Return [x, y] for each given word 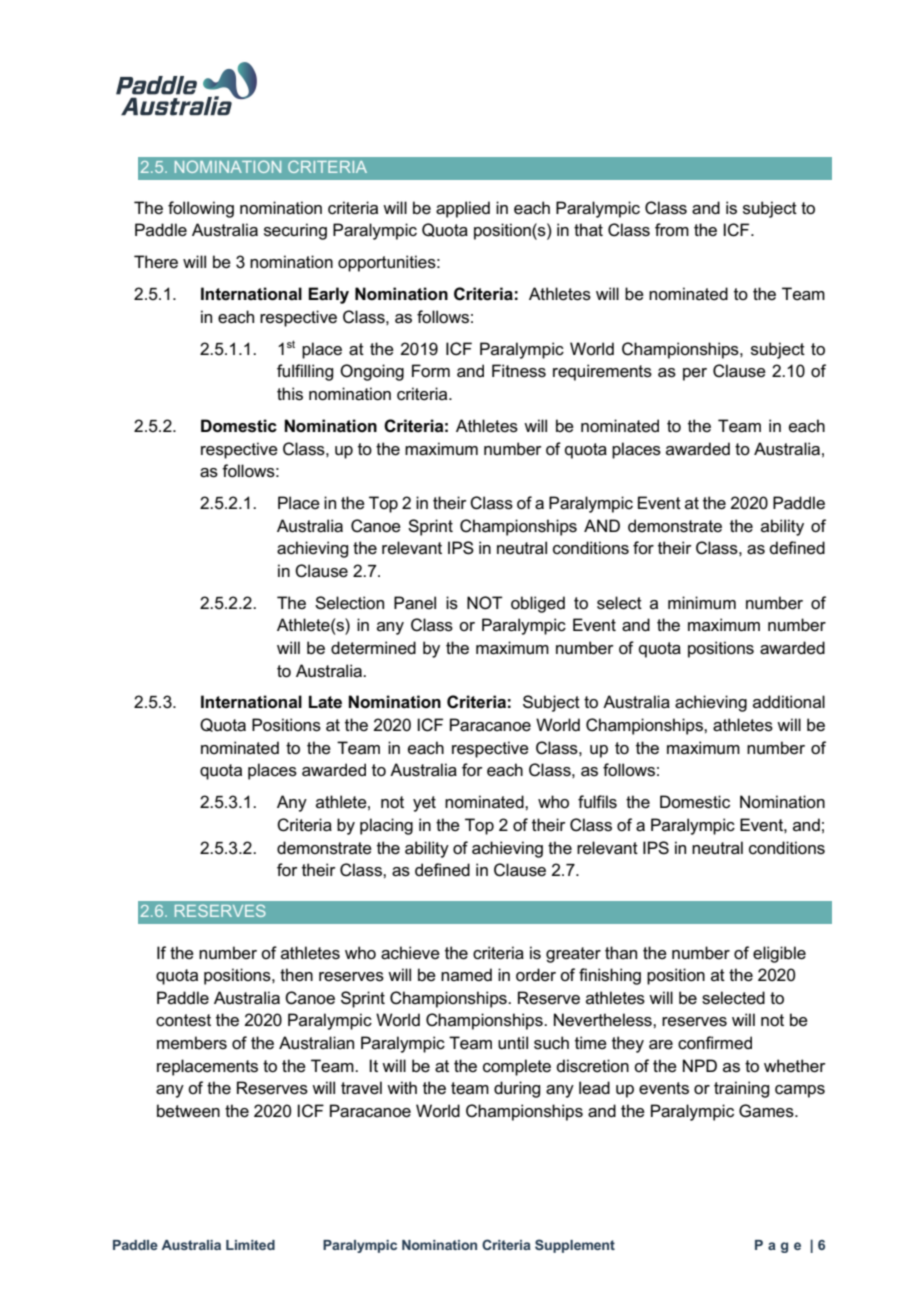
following [201, 209]
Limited [250, 1245]
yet [424, 804]
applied [463, 209]
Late [325, 702]
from [672, 229]
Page [778, 1246]
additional [789, 701]
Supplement [575, 1246]
